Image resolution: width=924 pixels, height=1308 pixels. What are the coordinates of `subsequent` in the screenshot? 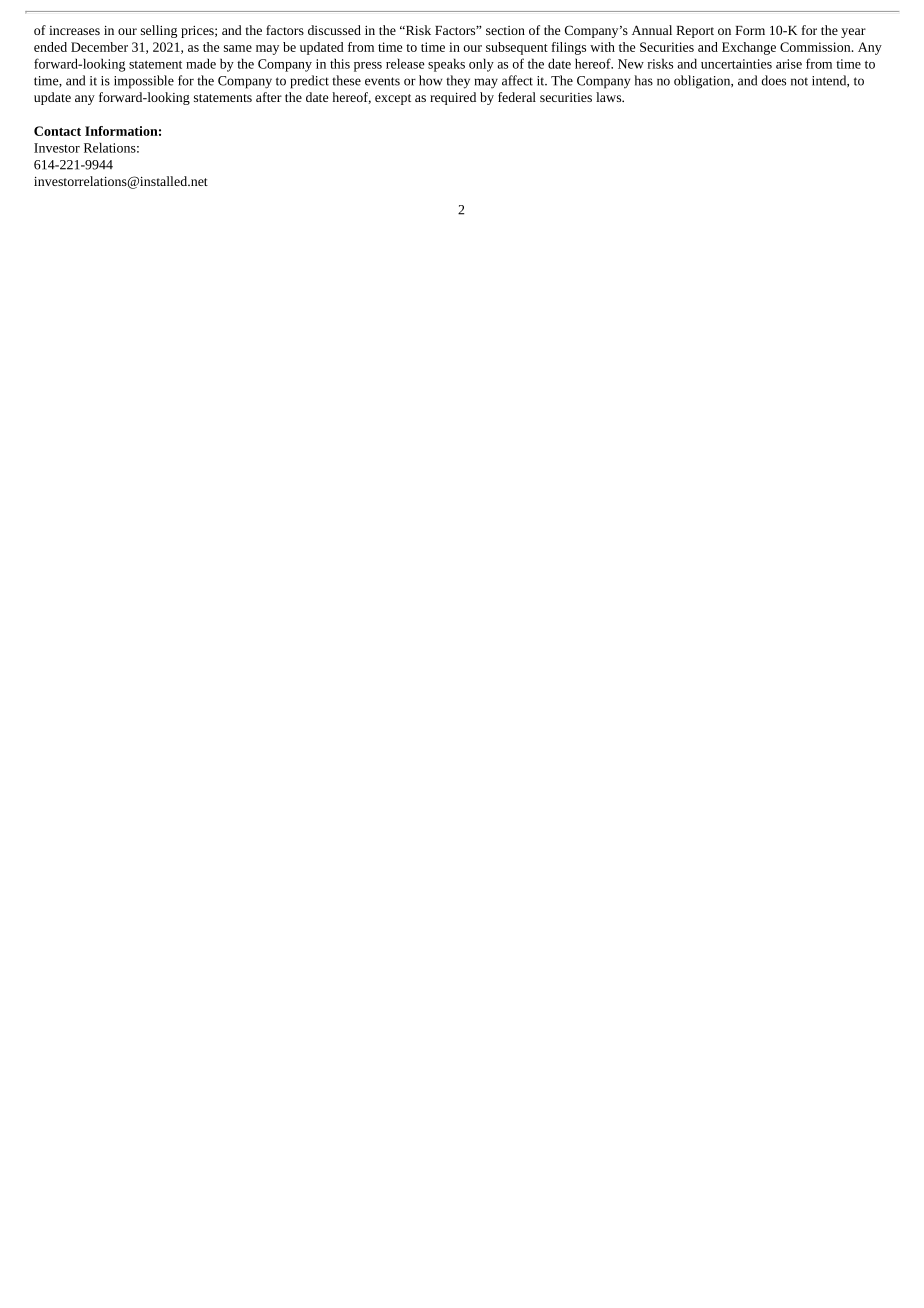 It's located at (517, 48).
